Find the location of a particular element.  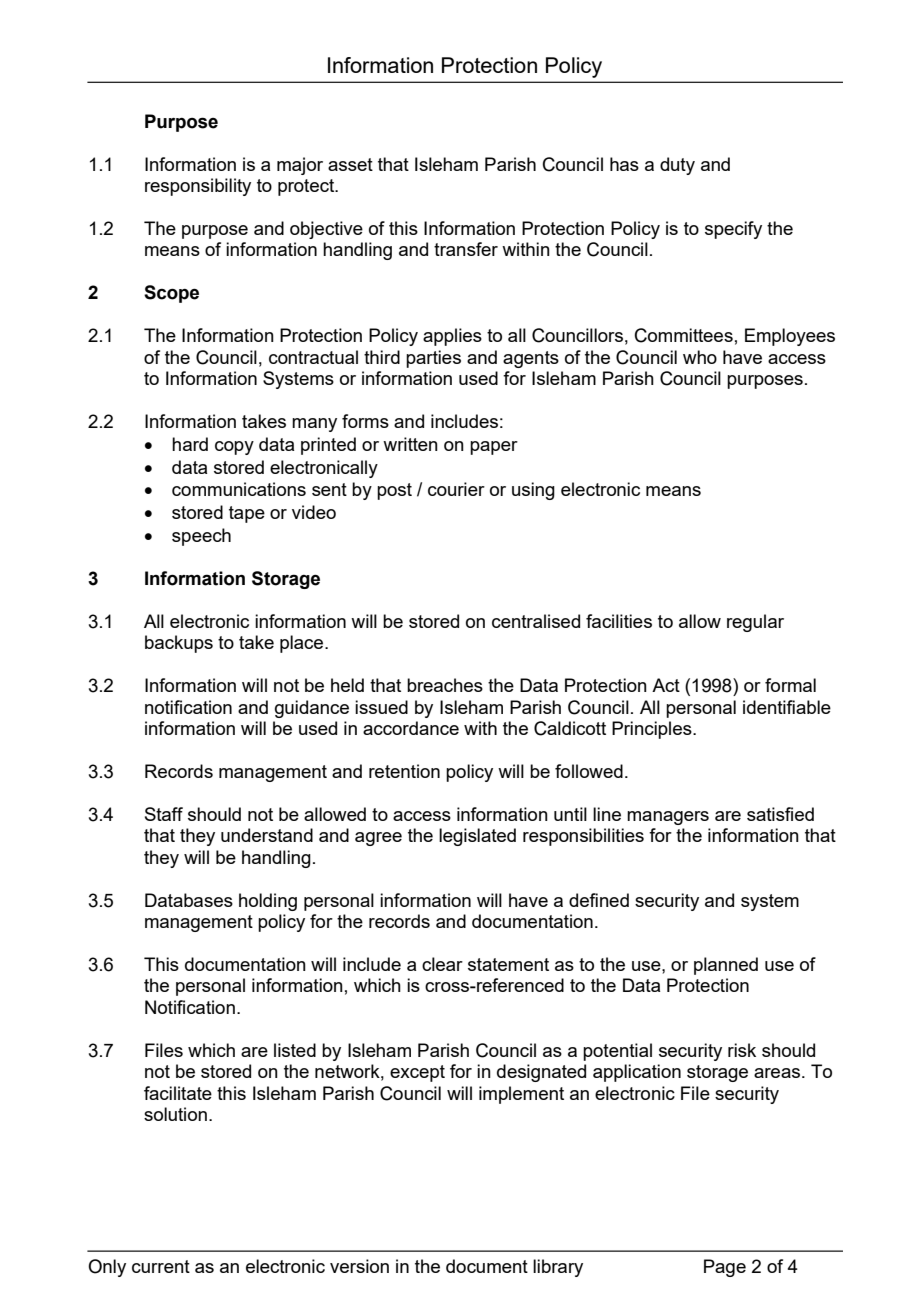

specify is located at coordinates (733, 230).
